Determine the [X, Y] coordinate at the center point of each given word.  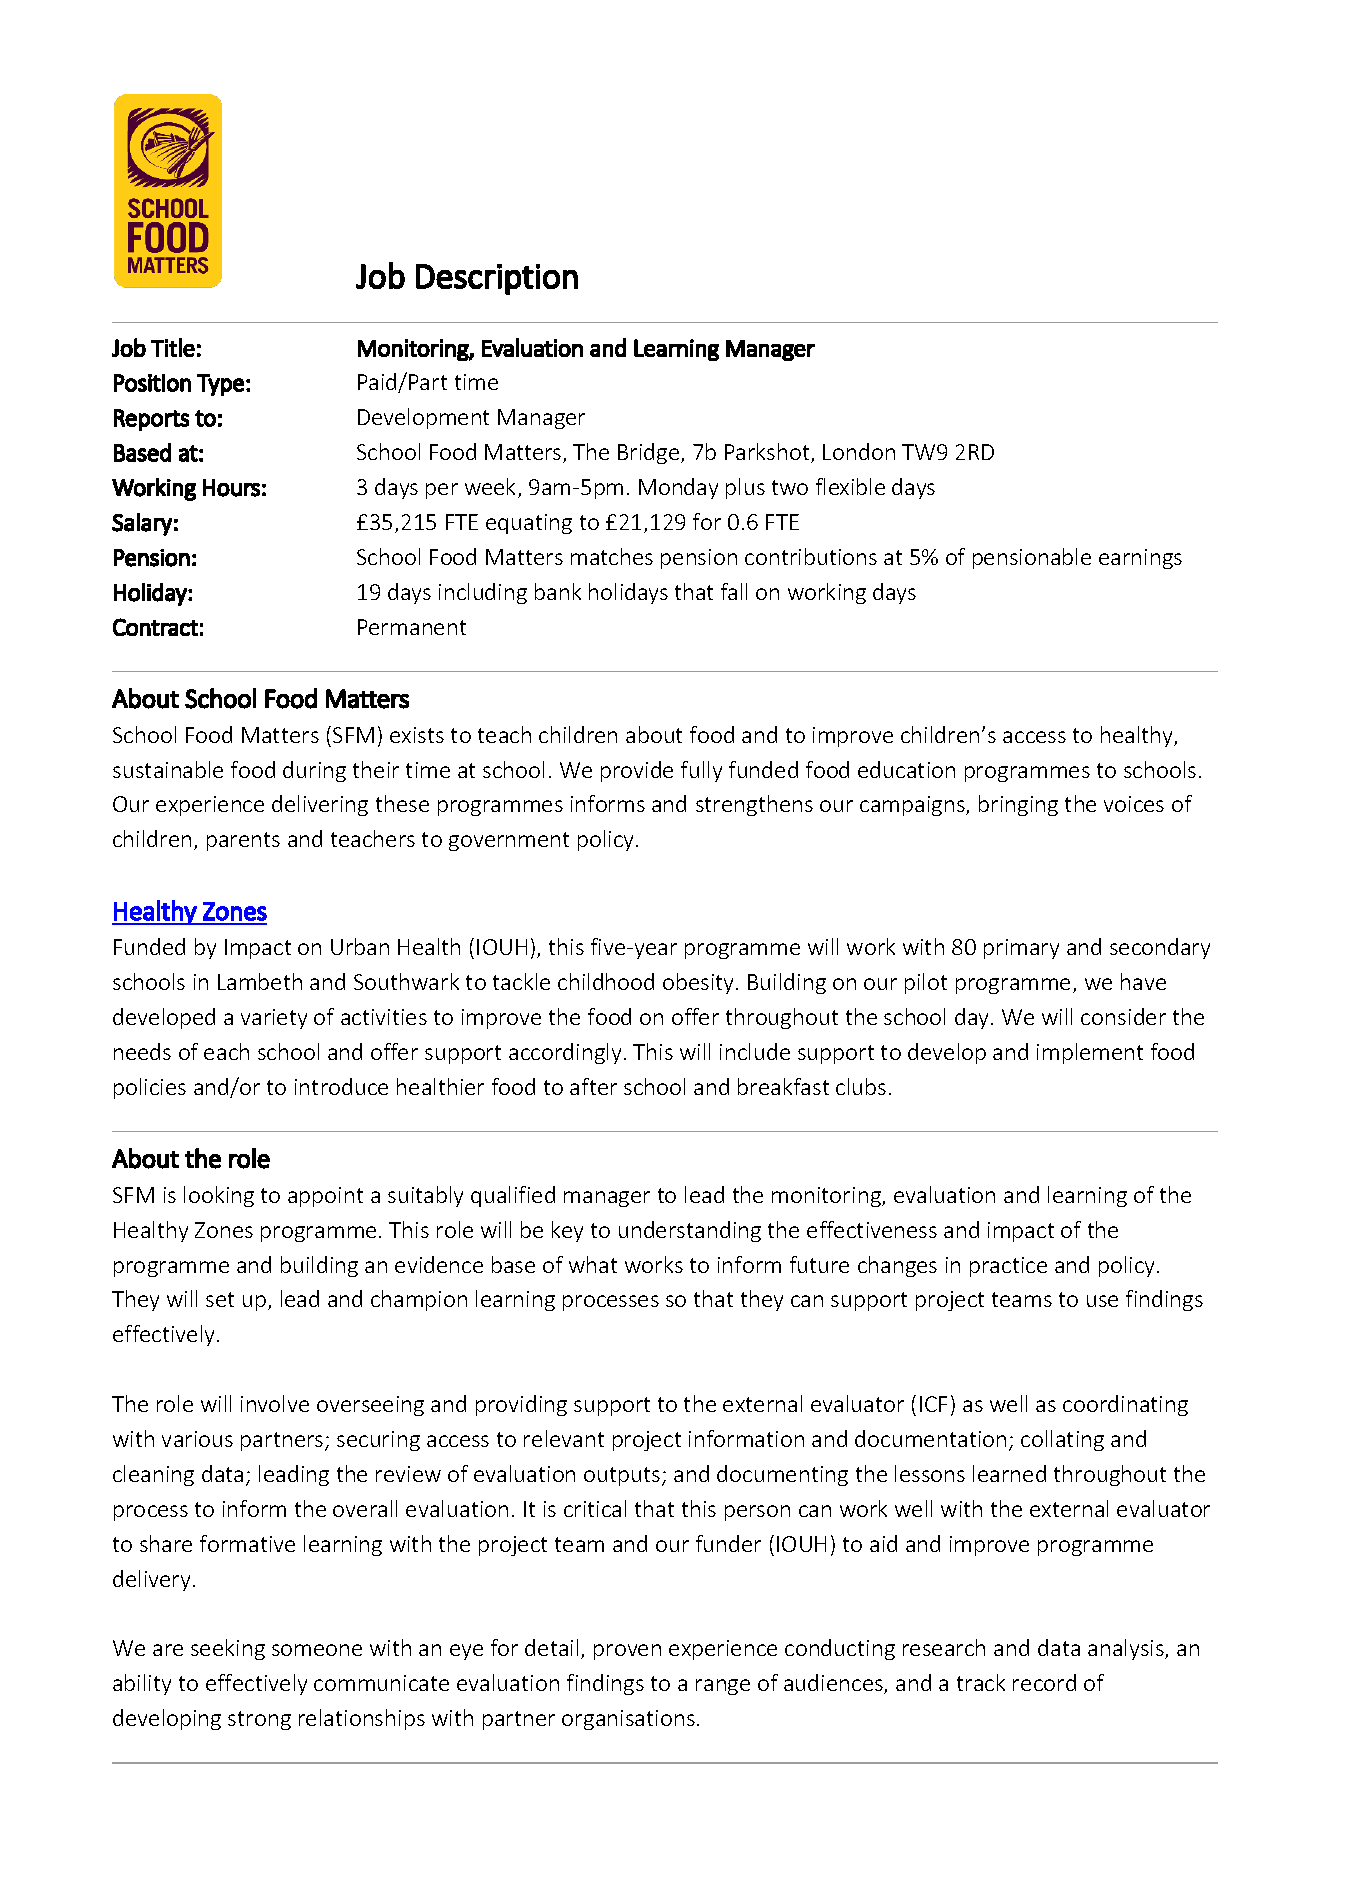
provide [637, 771]
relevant [564, 1438]
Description [497, 279]
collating [1062, 1440]
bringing [1018, 805]
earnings [1140, 559]
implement [1090, 1053]
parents [243, 841]
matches [612, 556]
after [593, 1086]
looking [219, 1196]
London [859, 451]
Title [173, 347]
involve [275, 1403]
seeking [228, 1649]
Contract [155, 627]
